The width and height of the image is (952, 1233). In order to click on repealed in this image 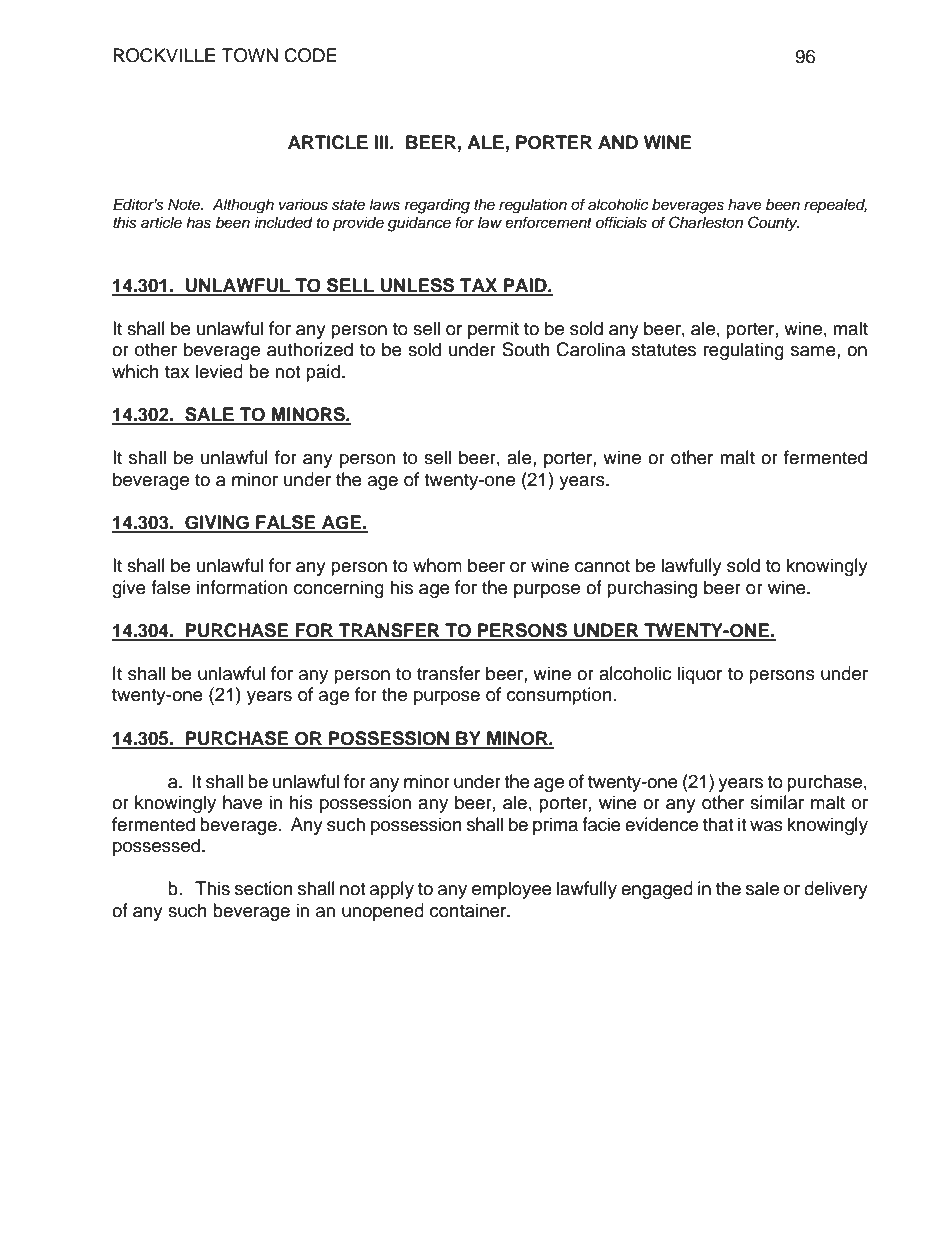, I will do `click(835, 206)`.
